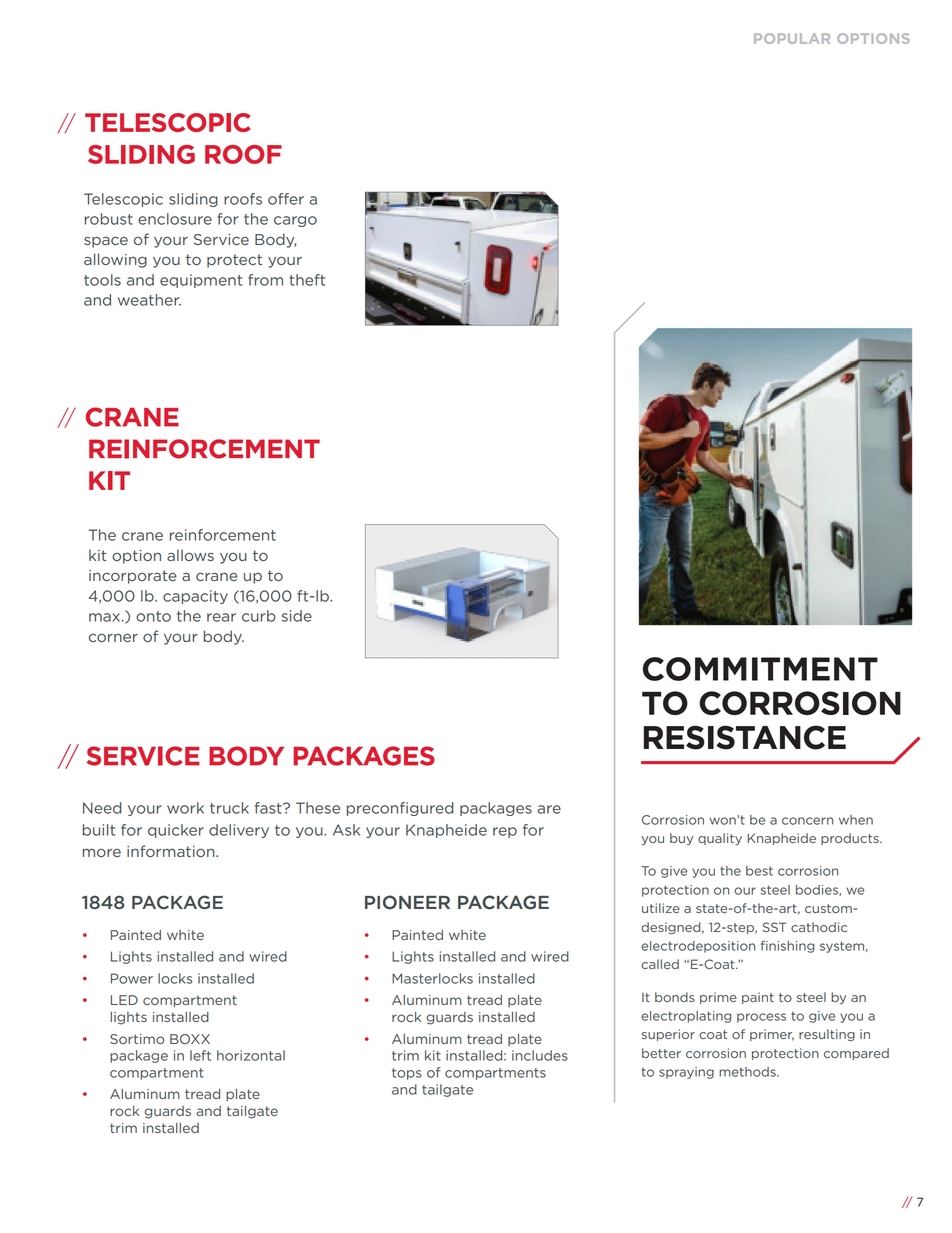 The height and width of the screenshot is (1233, 952). Describe the element at coordinates (200, 1055) in the screenshot. I see `left` at that location.
